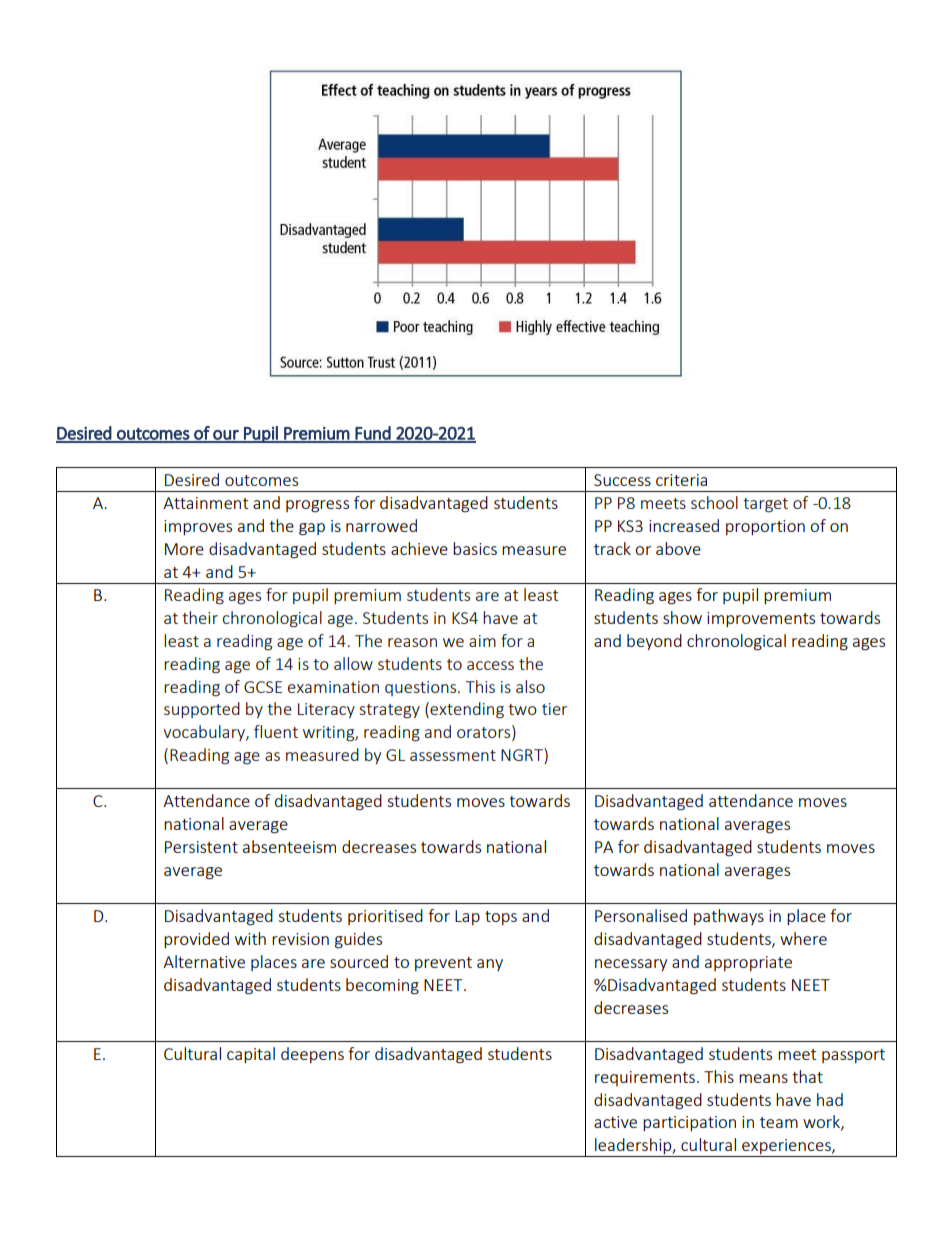 The image size is (952, 1233). What do you see at coordinates (765, 505) in the image?
I see `target` at bounding box center [765, 505].
